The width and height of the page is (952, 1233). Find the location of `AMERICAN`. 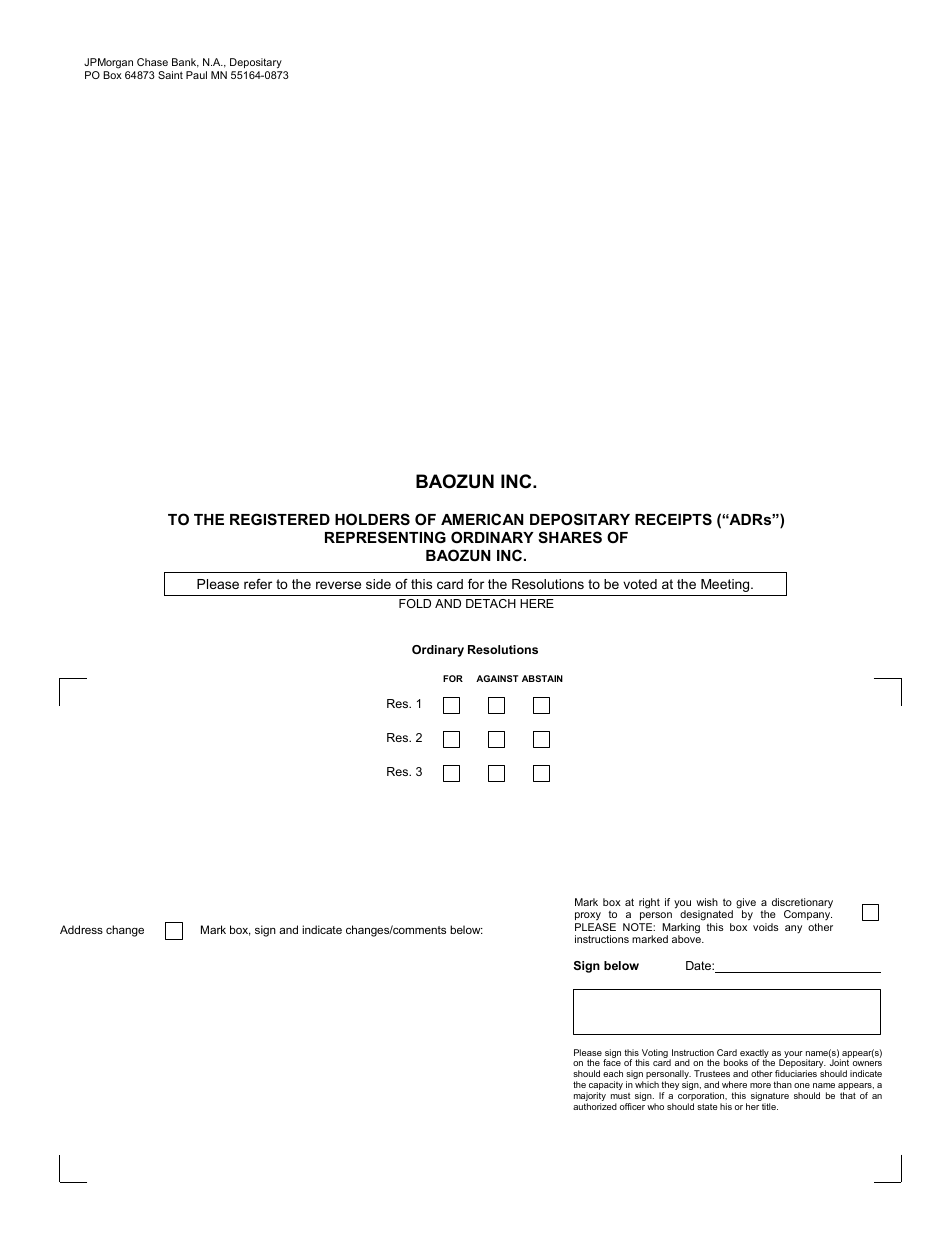

AMERICAN is located at coordinates (482, 519).
